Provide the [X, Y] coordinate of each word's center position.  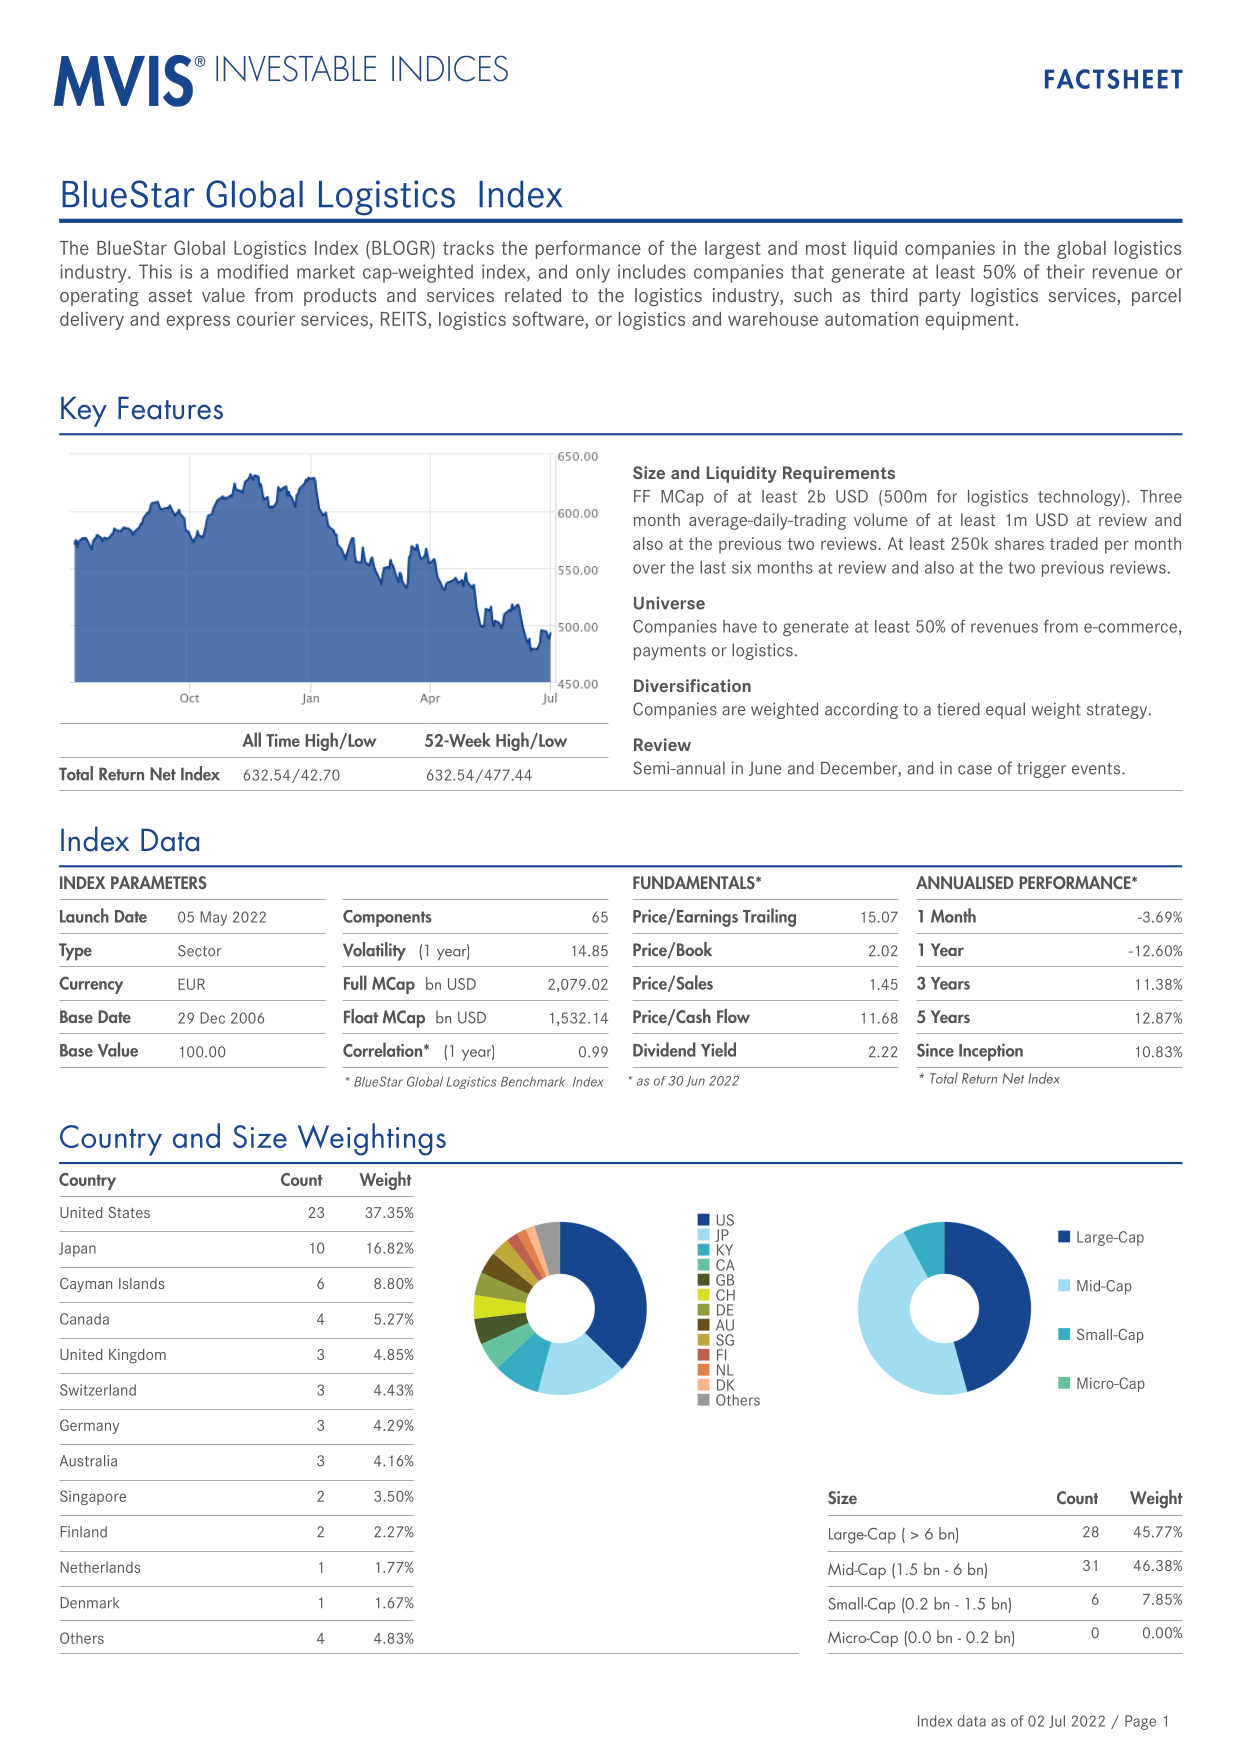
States [129, 1212]
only [593, 273]
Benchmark [533, 1082]
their [1065, 271]
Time [283, 740]
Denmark [89, 1603]
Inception [991, 1052]
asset [170, 295]
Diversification [692, 685]
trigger [1041, 769]
